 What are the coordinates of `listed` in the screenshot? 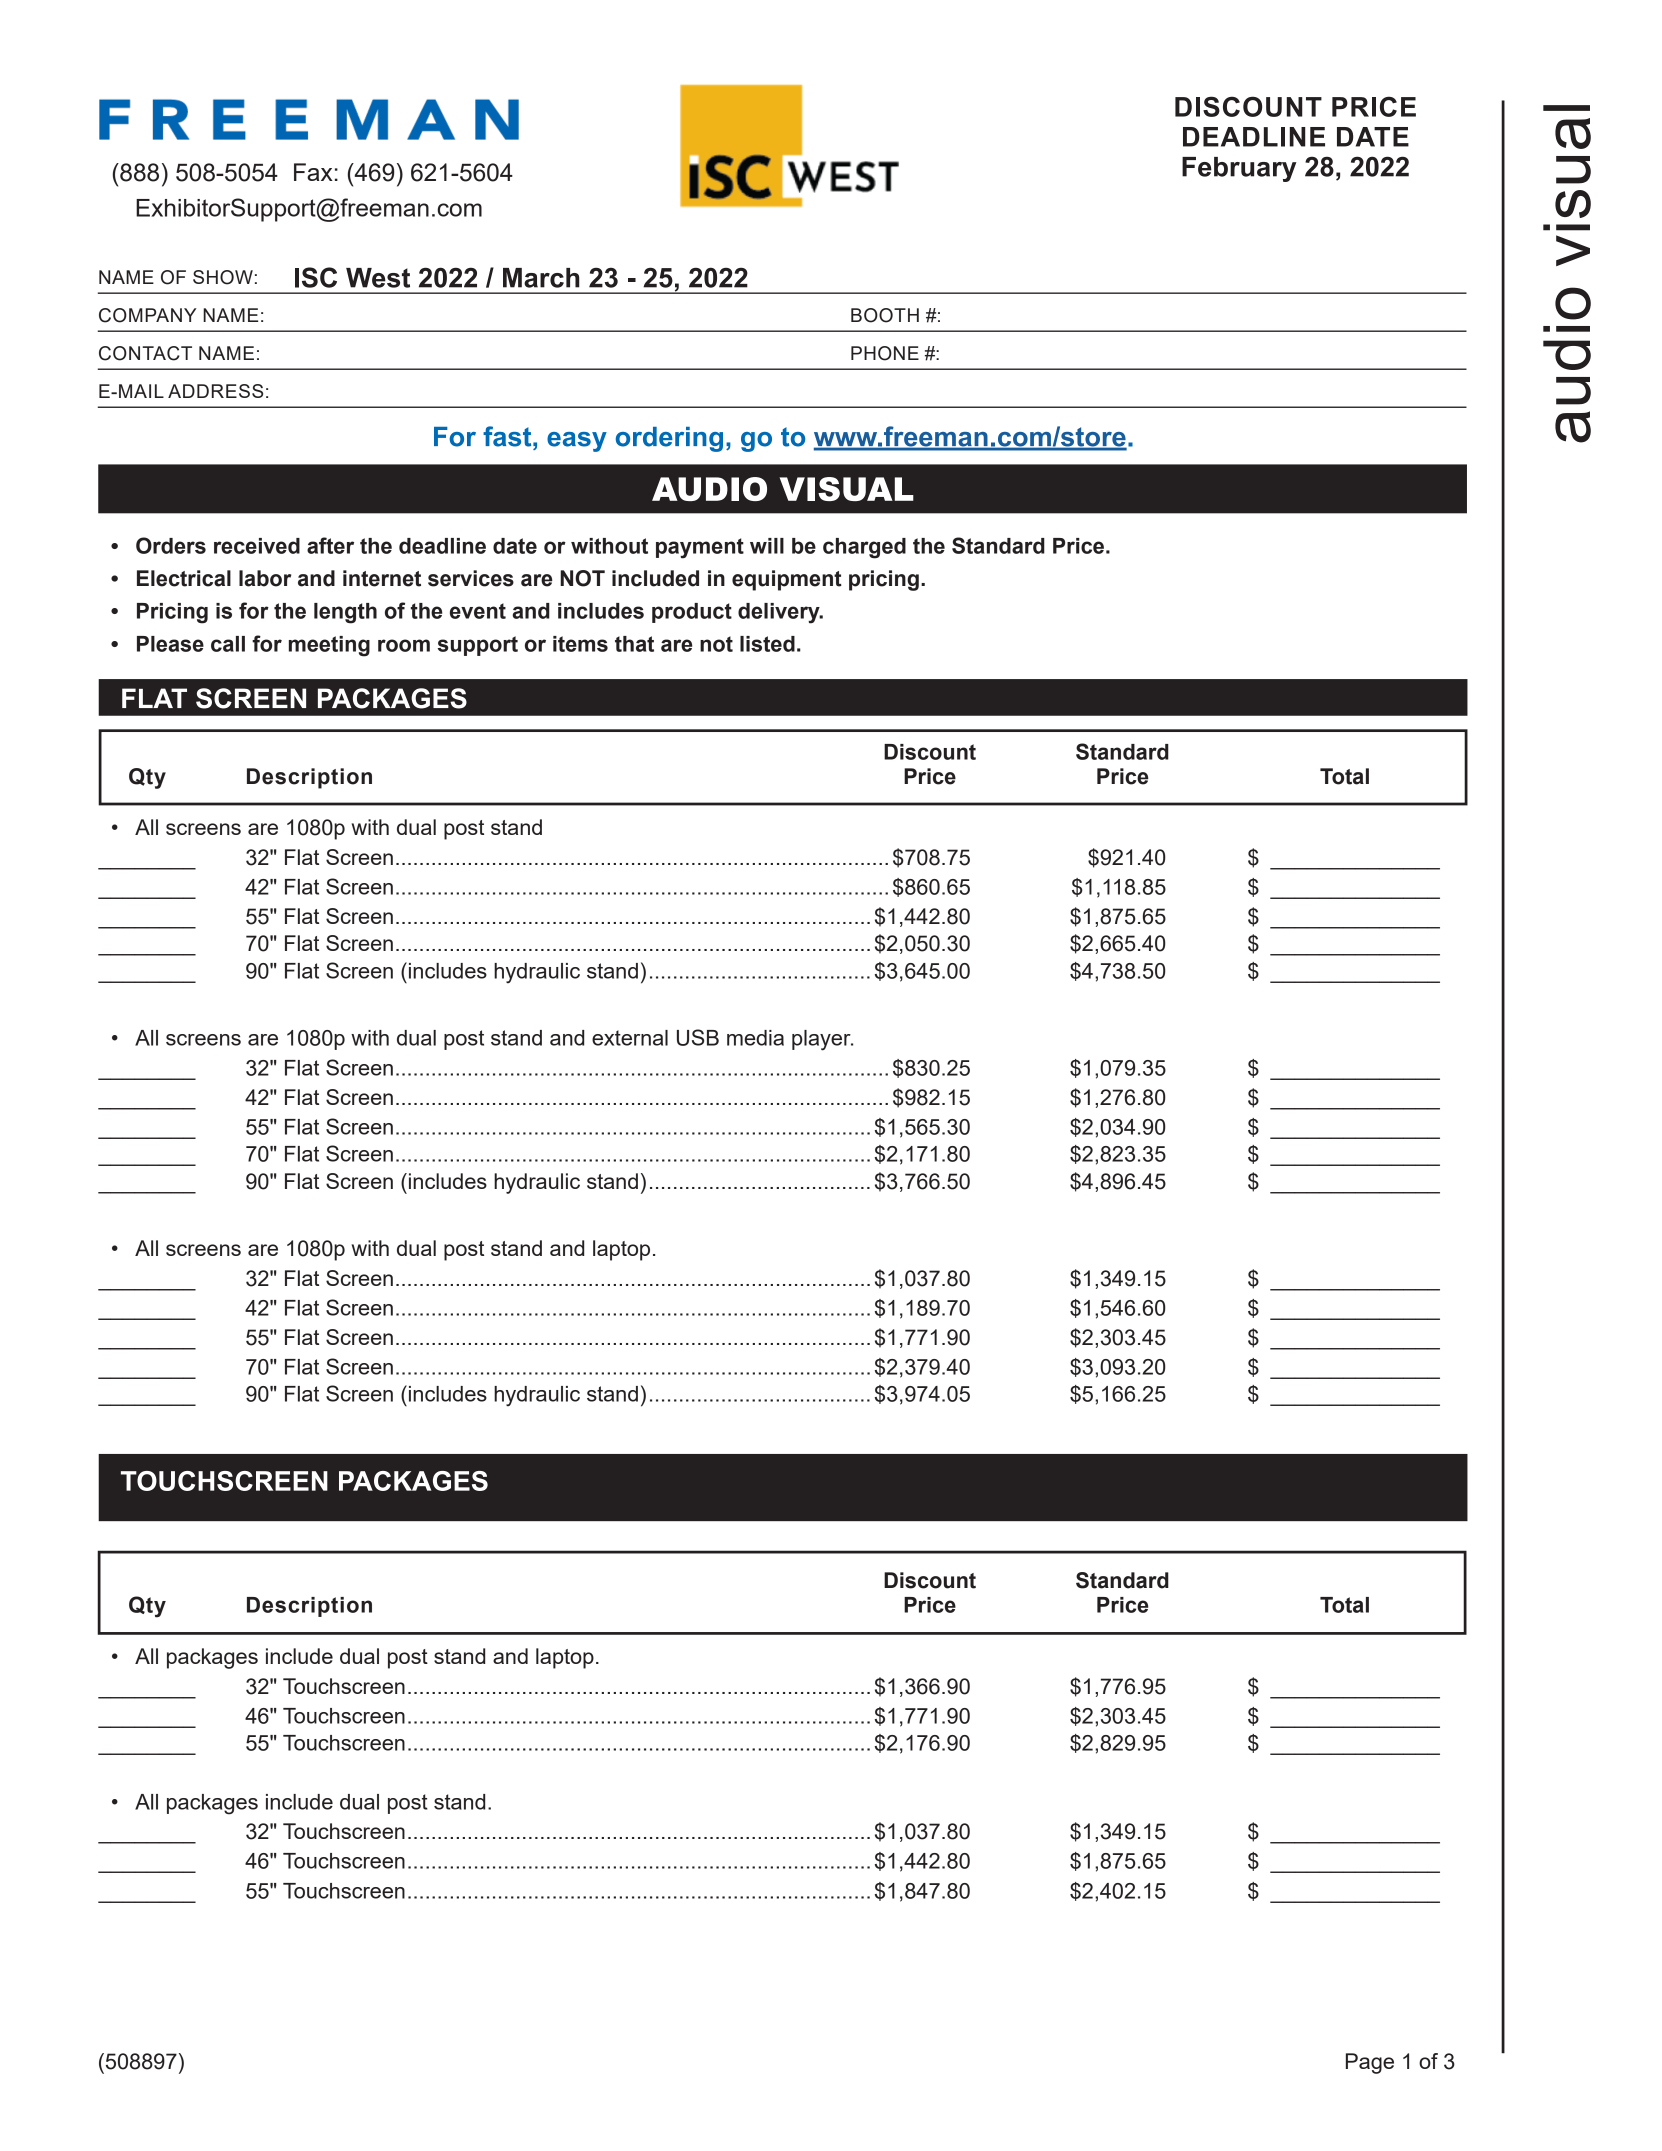 It's located at (767, 644).
